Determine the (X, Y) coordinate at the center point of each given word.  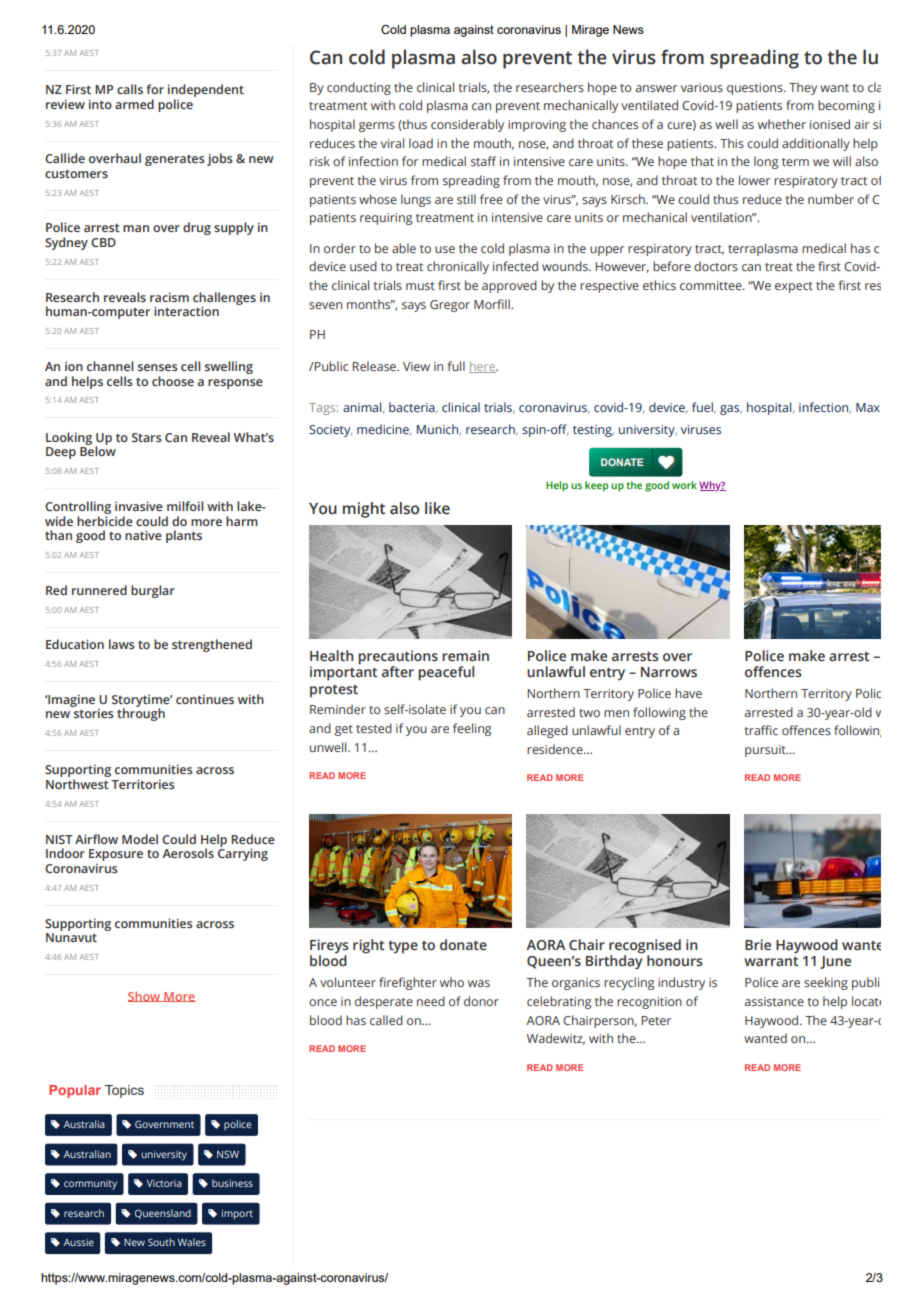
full (456, 366)
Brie (758, 944)
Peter (656, 1020)
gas (731, 410)
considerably (467, 125)
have (688, 693)
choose (173, 381)
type (403, 947)
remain (465, 655)
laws (122, 644)
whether (782, 124)
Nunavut (71, 937)
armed (134, 104)
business (232, 1183)
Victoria (164, 1183)
